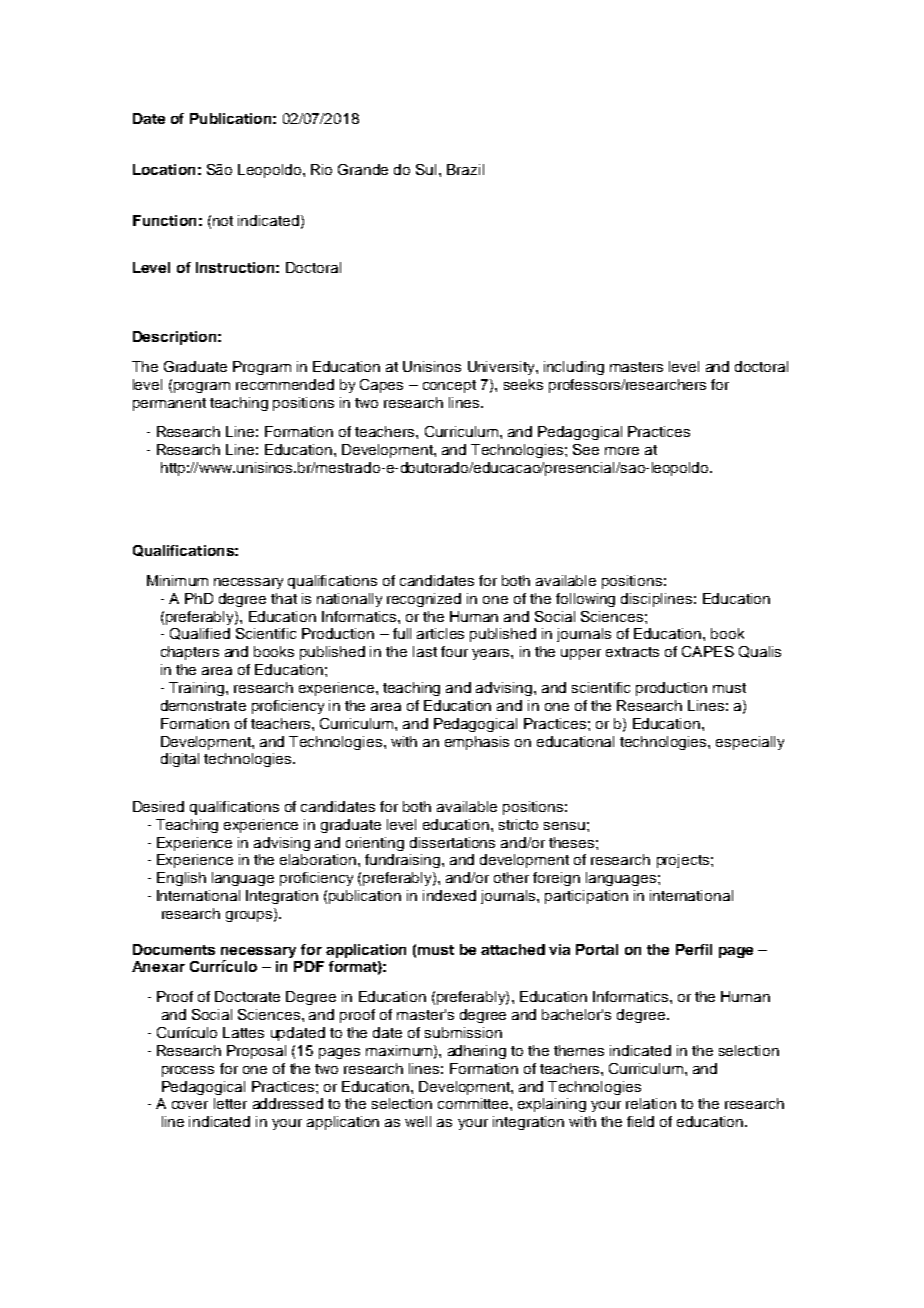 This screenshot has height=1308, width=924. What do you see at coordinates (223, 221) in the screenshot?
I see `not` at bounding box center [223, 221].
